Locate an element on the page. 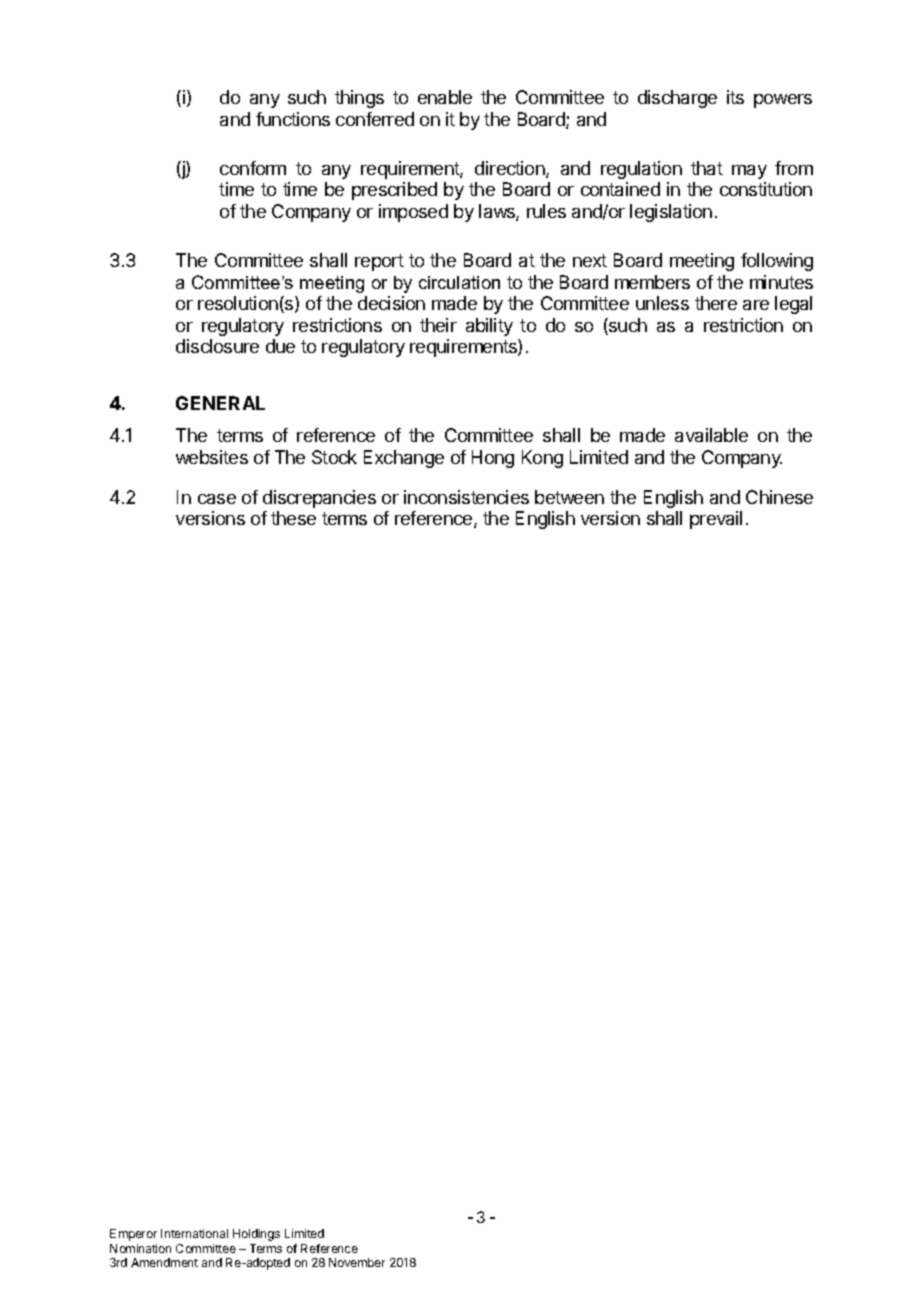  prevail is located at coordinates (716, 520).
